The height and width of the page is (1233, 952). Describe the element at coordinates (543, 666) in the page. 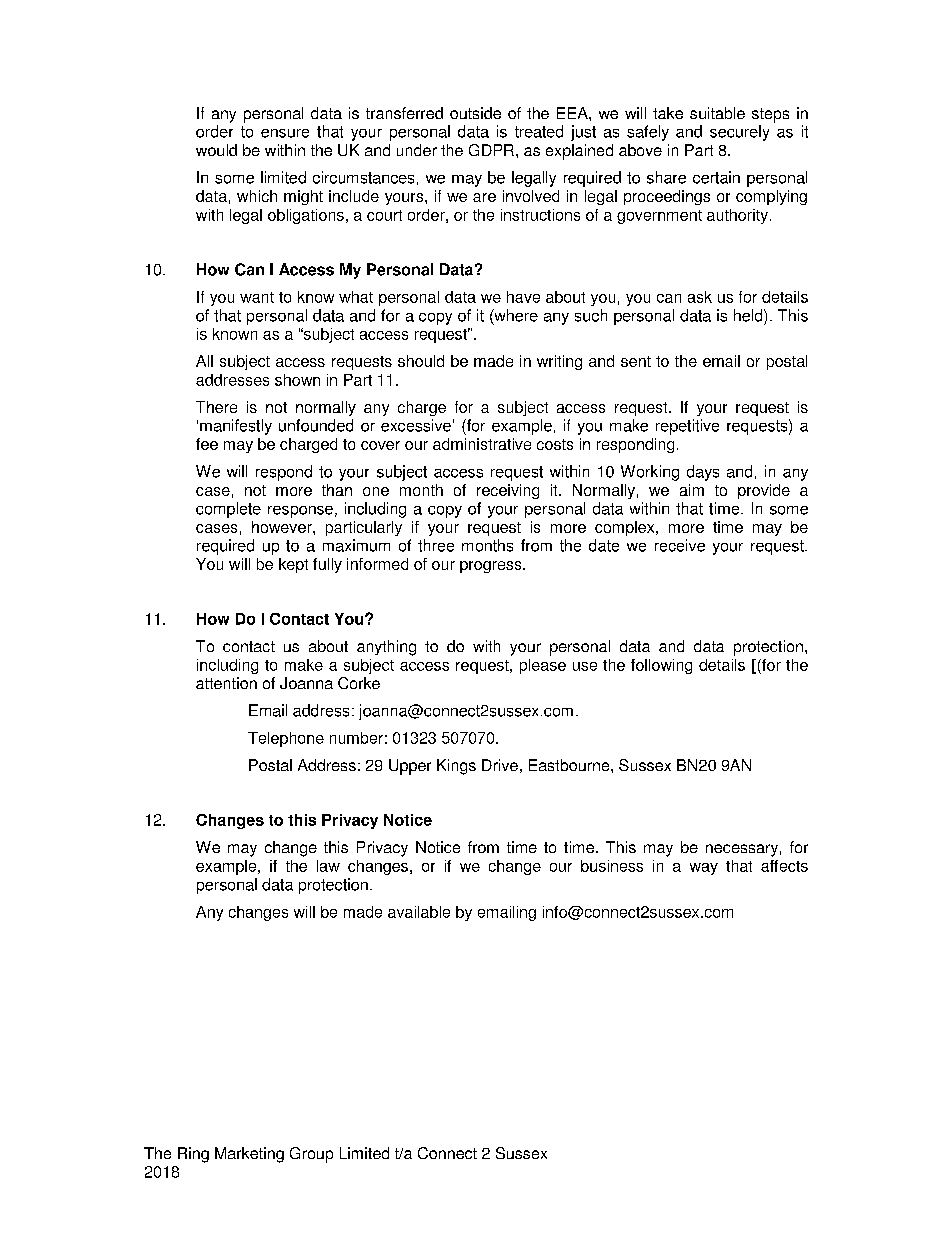

I see `please` at that location.
